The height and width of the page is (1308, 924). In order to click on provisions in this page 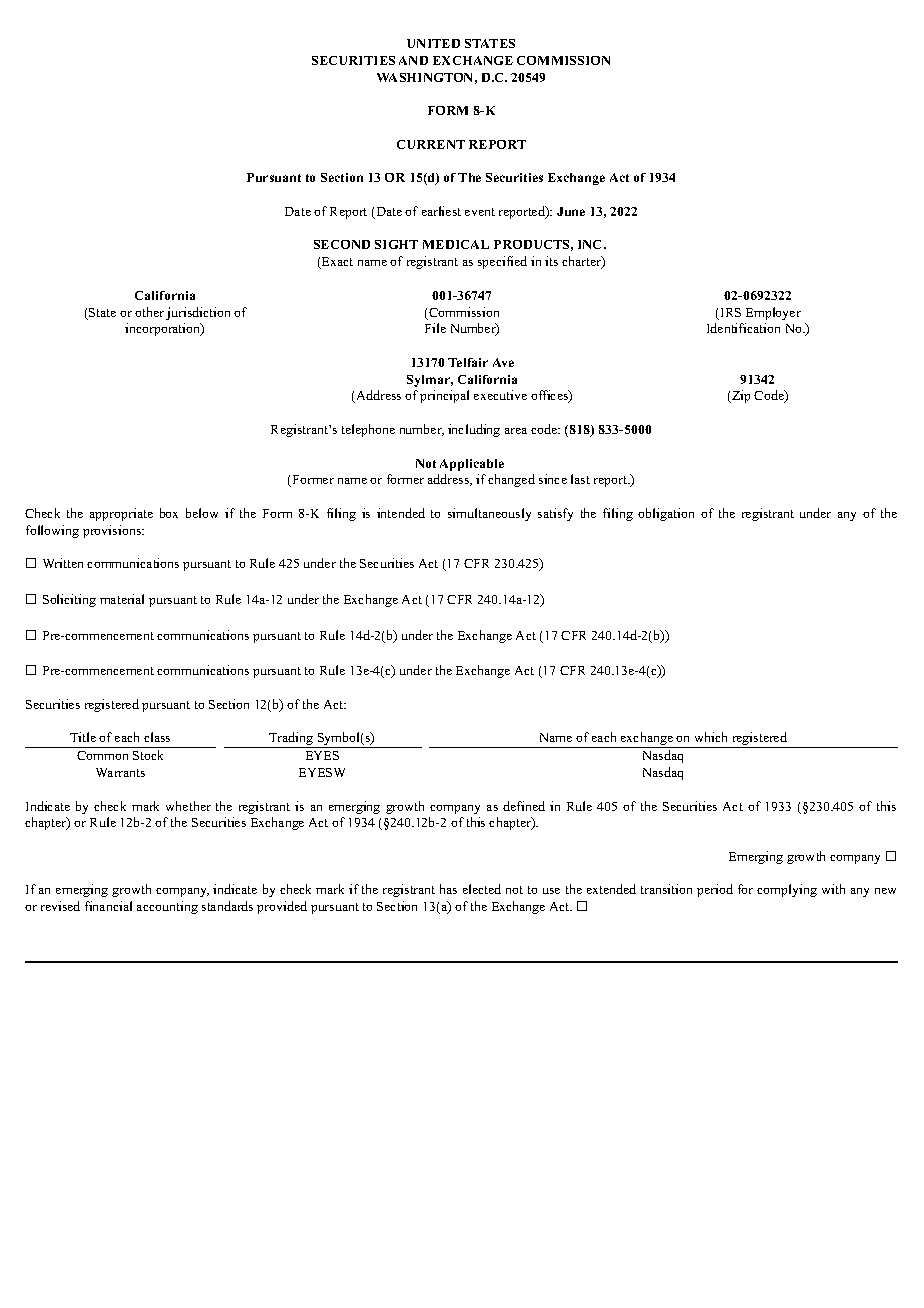, I will do `click(113, 531)`.
